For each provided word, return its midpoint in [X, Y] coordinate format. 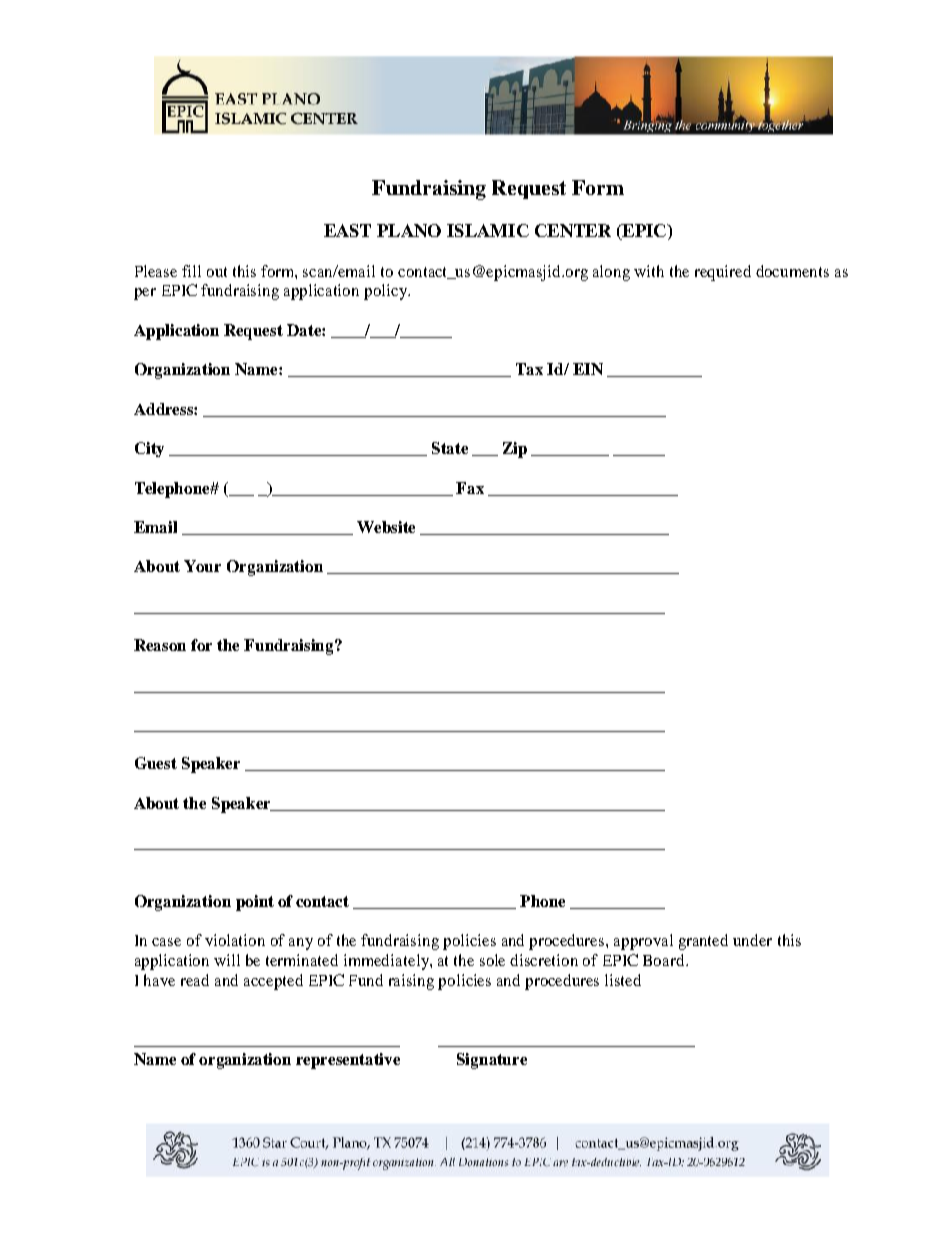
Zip [515, 450]
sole [492, 960]
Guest [156, 763]
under [752, 940]
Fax [470, 488]
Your [202, 566]
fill [191, 271]
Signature [492, 1061]
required [723, 273]
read [195, 980]
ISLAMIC [488, 230]
